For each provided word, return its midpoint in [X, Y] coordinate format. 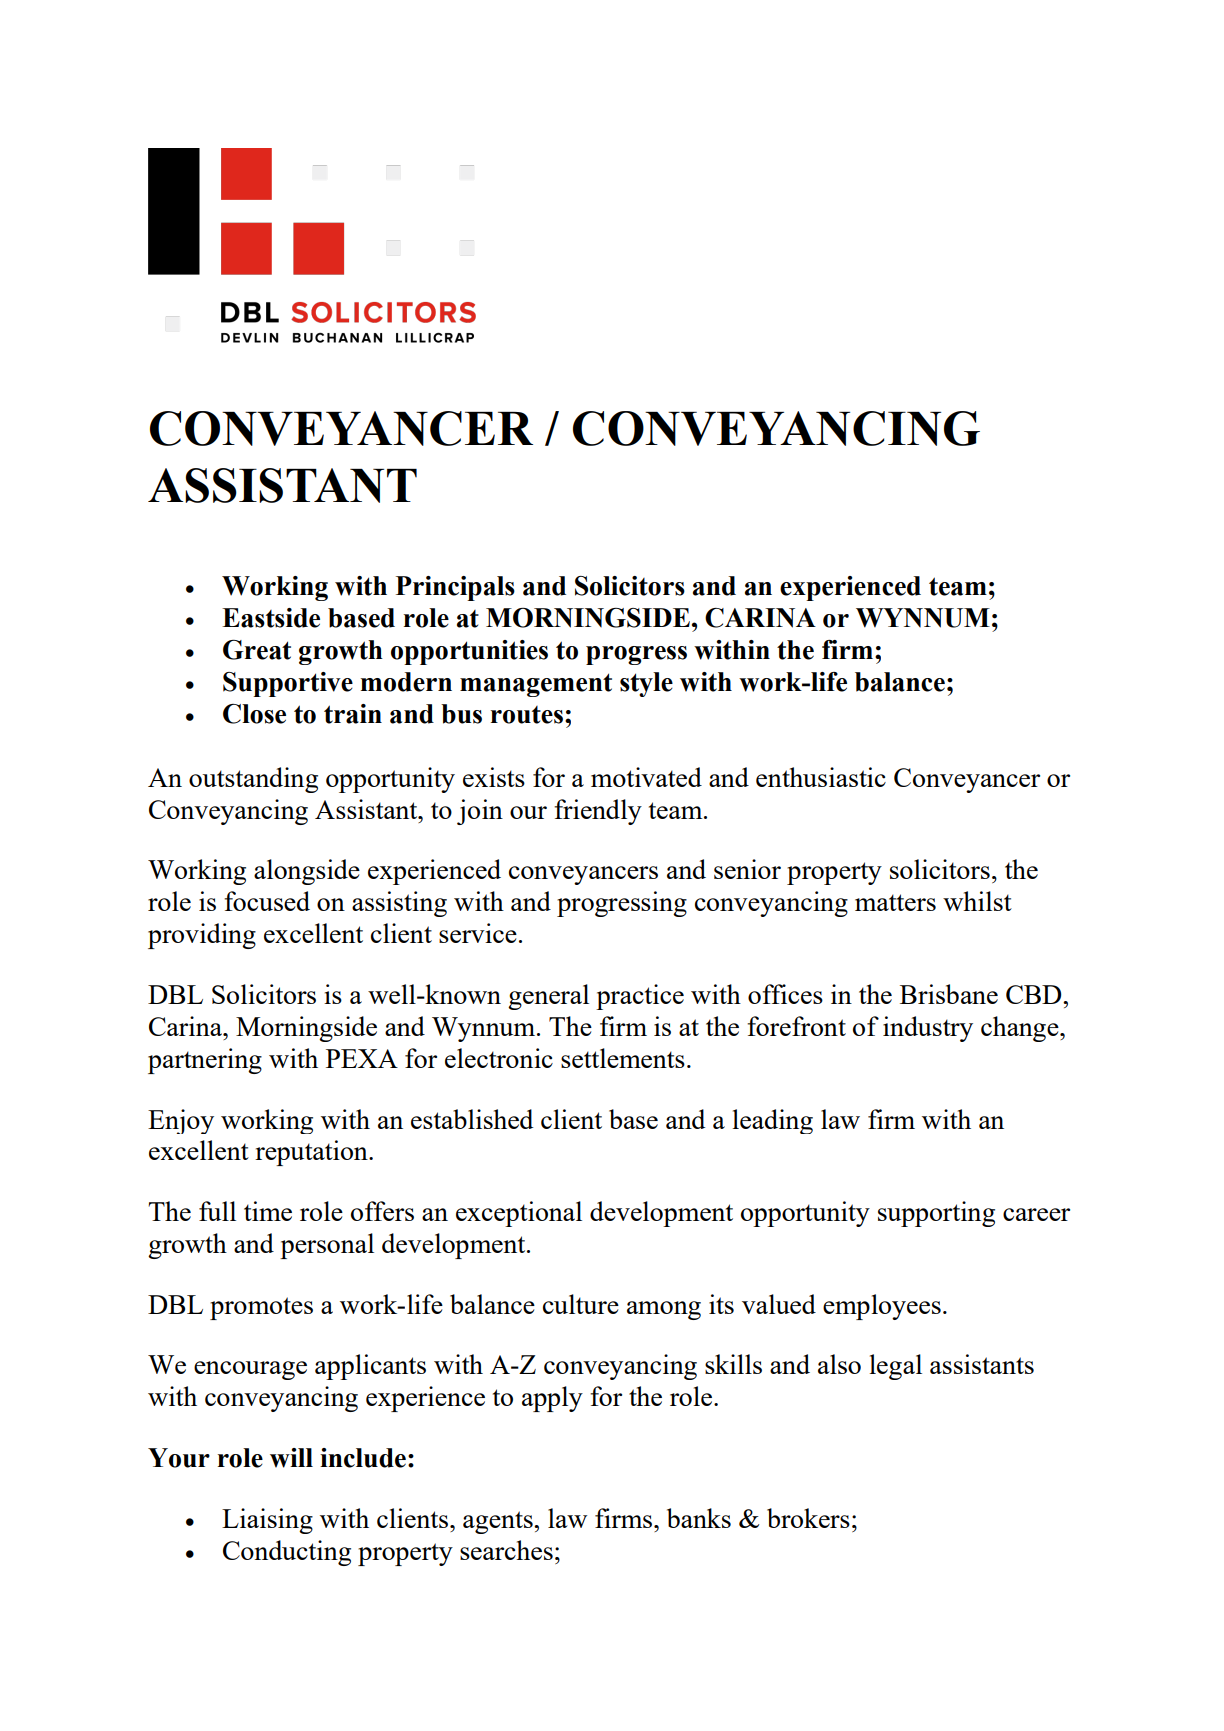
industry [928, 1029]
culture [581, 1304]
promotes [261, 1308]
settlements [623, 1058]
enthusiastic [821, 777]
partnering [205, 1061]
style [646, 684]
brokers [808, 1518]
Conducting [287, 1553]
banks [699, 1518]
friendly [598, 812]
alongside [307, 872]
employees [882, 1307]
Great [257, 650]
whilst [977, 901]
